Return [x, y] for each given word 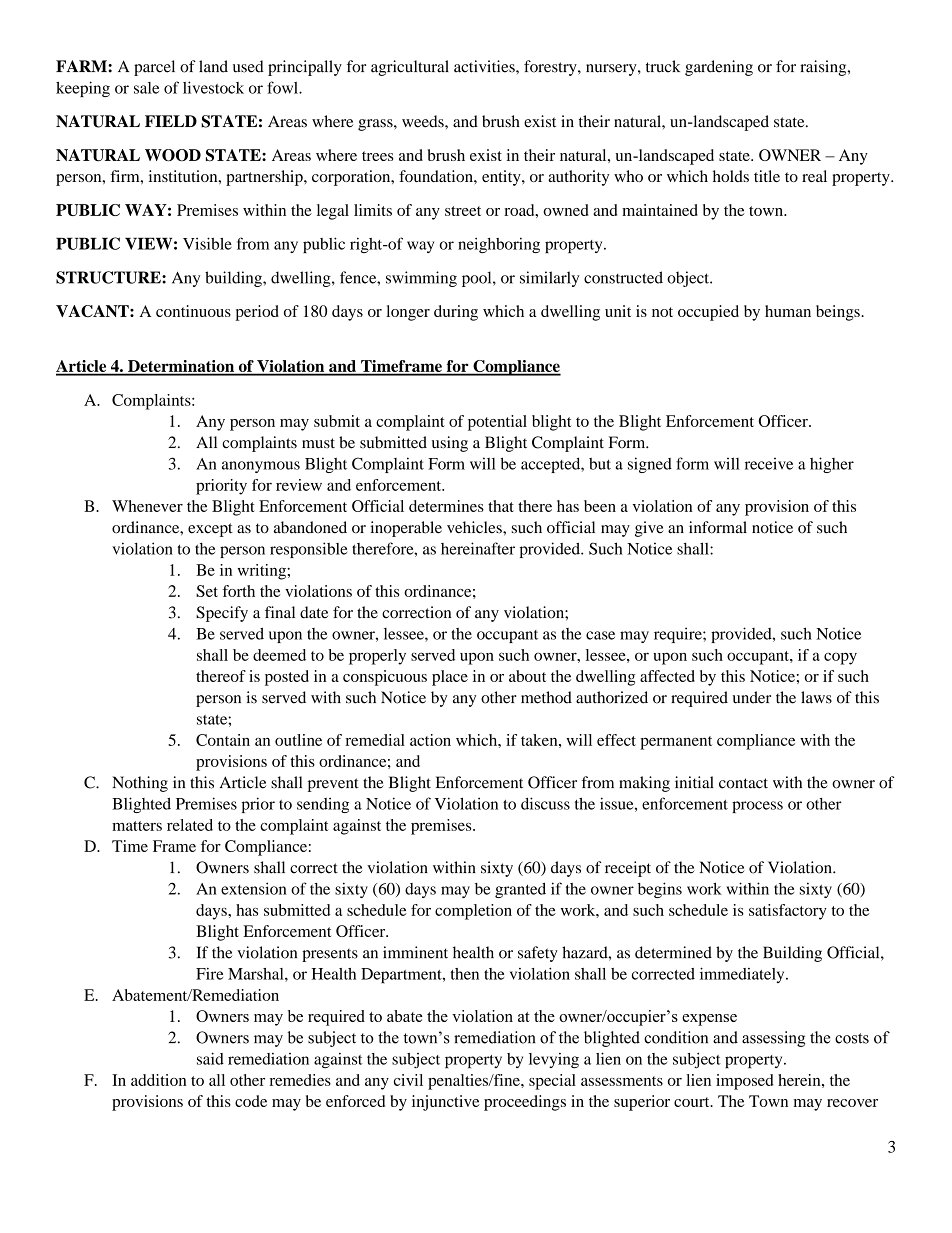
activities [485, 66]
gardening [719, 68]
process [757, 807]
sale [146, 88]
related [190, 825]
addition [159, 1080]
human [788, 311]
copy [840, 658]
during [456, 313]
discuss [545, 803]
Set [207, 591]
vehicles [475, 527]
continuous [193, 311]
